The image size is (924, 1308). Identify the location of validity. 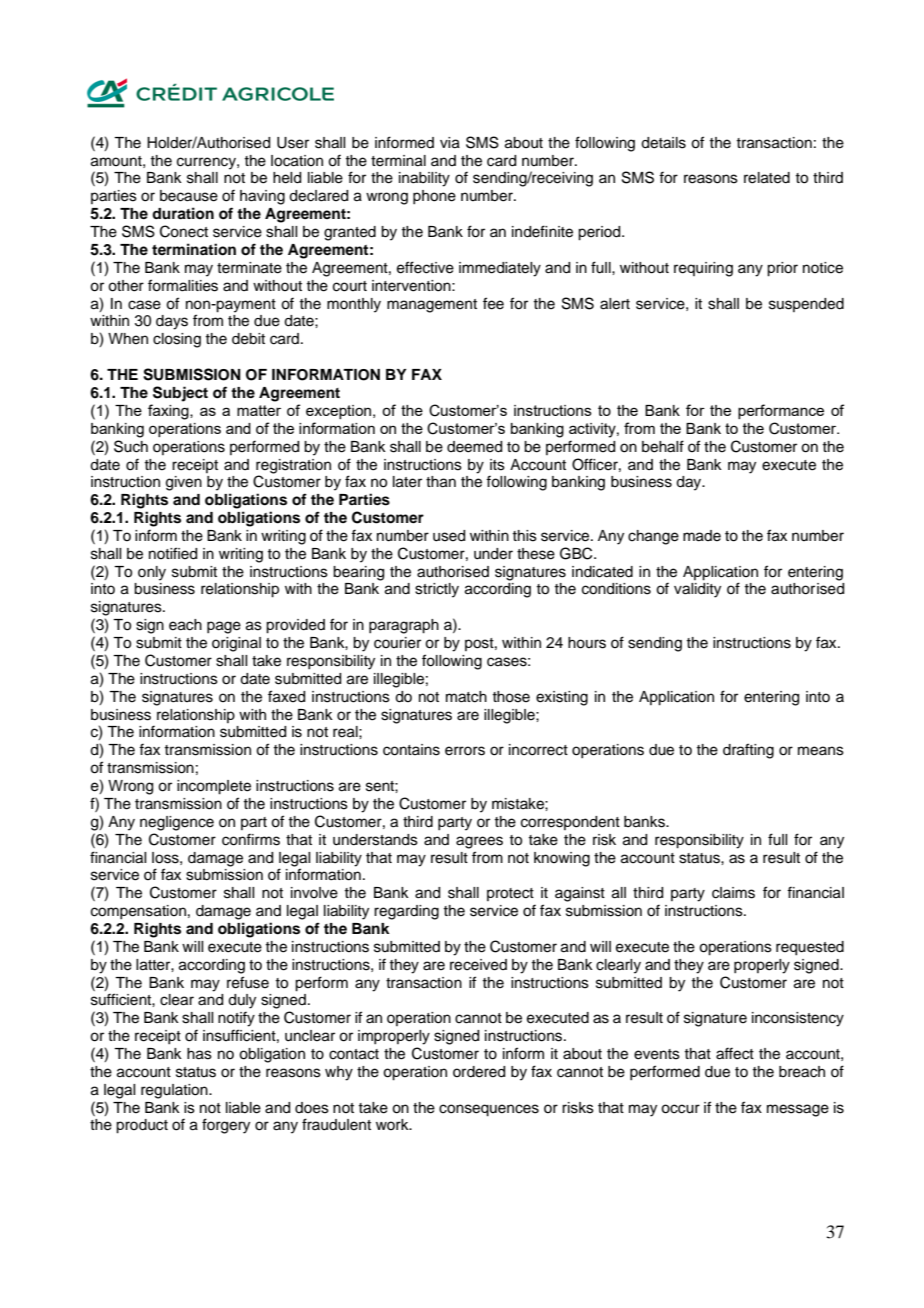
(697, 590).
